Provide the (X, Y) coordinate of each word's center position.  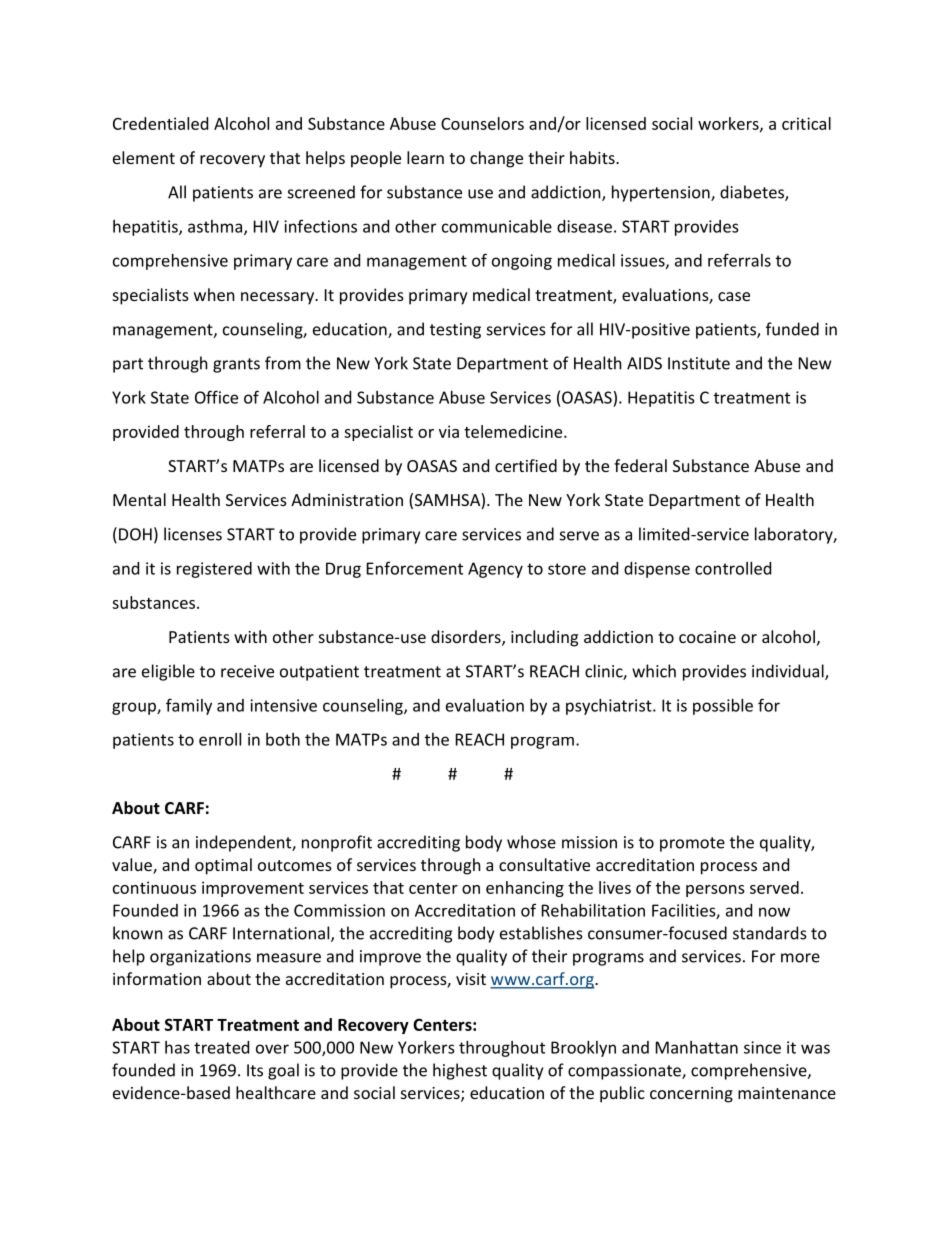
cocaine (707, 637)
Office (216, 397)
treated (221, 1047)
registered (214, 570)
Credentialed (160, 123)
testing (455, 331)
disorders (467, 638)
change (496, 159)
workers (729, 124)
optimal (223, 866)
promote (692, 844)
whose (531, 842)
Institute (699, 363)
